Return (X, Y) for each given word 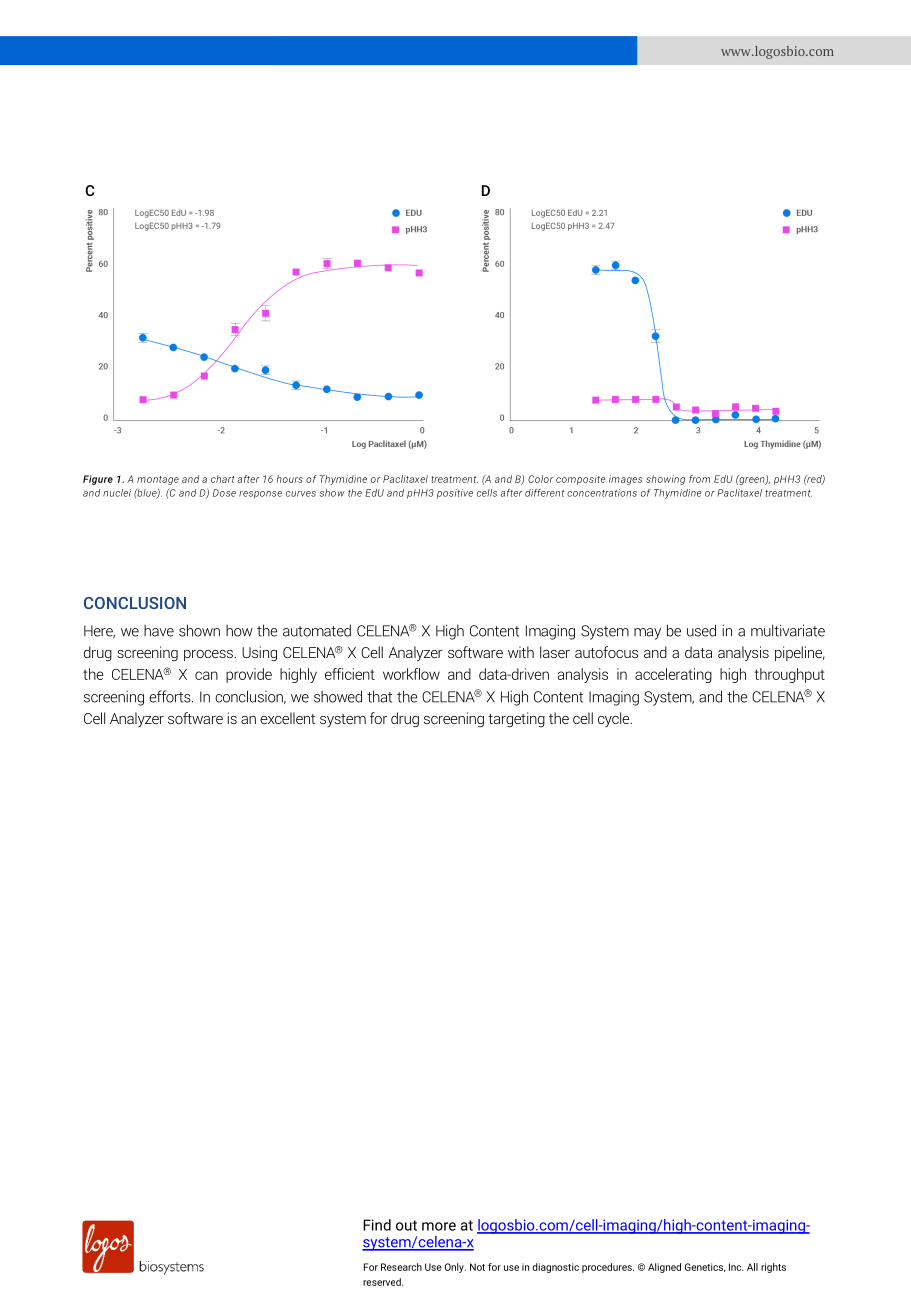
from (699, 479)
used (701, 630)
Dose (224, 493)
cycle (615, 719)
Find (377, 1225)
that (379, 696)
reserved (383, 1282)
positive (455, 494)
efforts (171, 696)
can (206, 675)
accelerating (673, 675)
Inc (736, 1267)
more (439, 1226)
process (209, 655)
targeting (516, 720)
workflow (411, 674)
